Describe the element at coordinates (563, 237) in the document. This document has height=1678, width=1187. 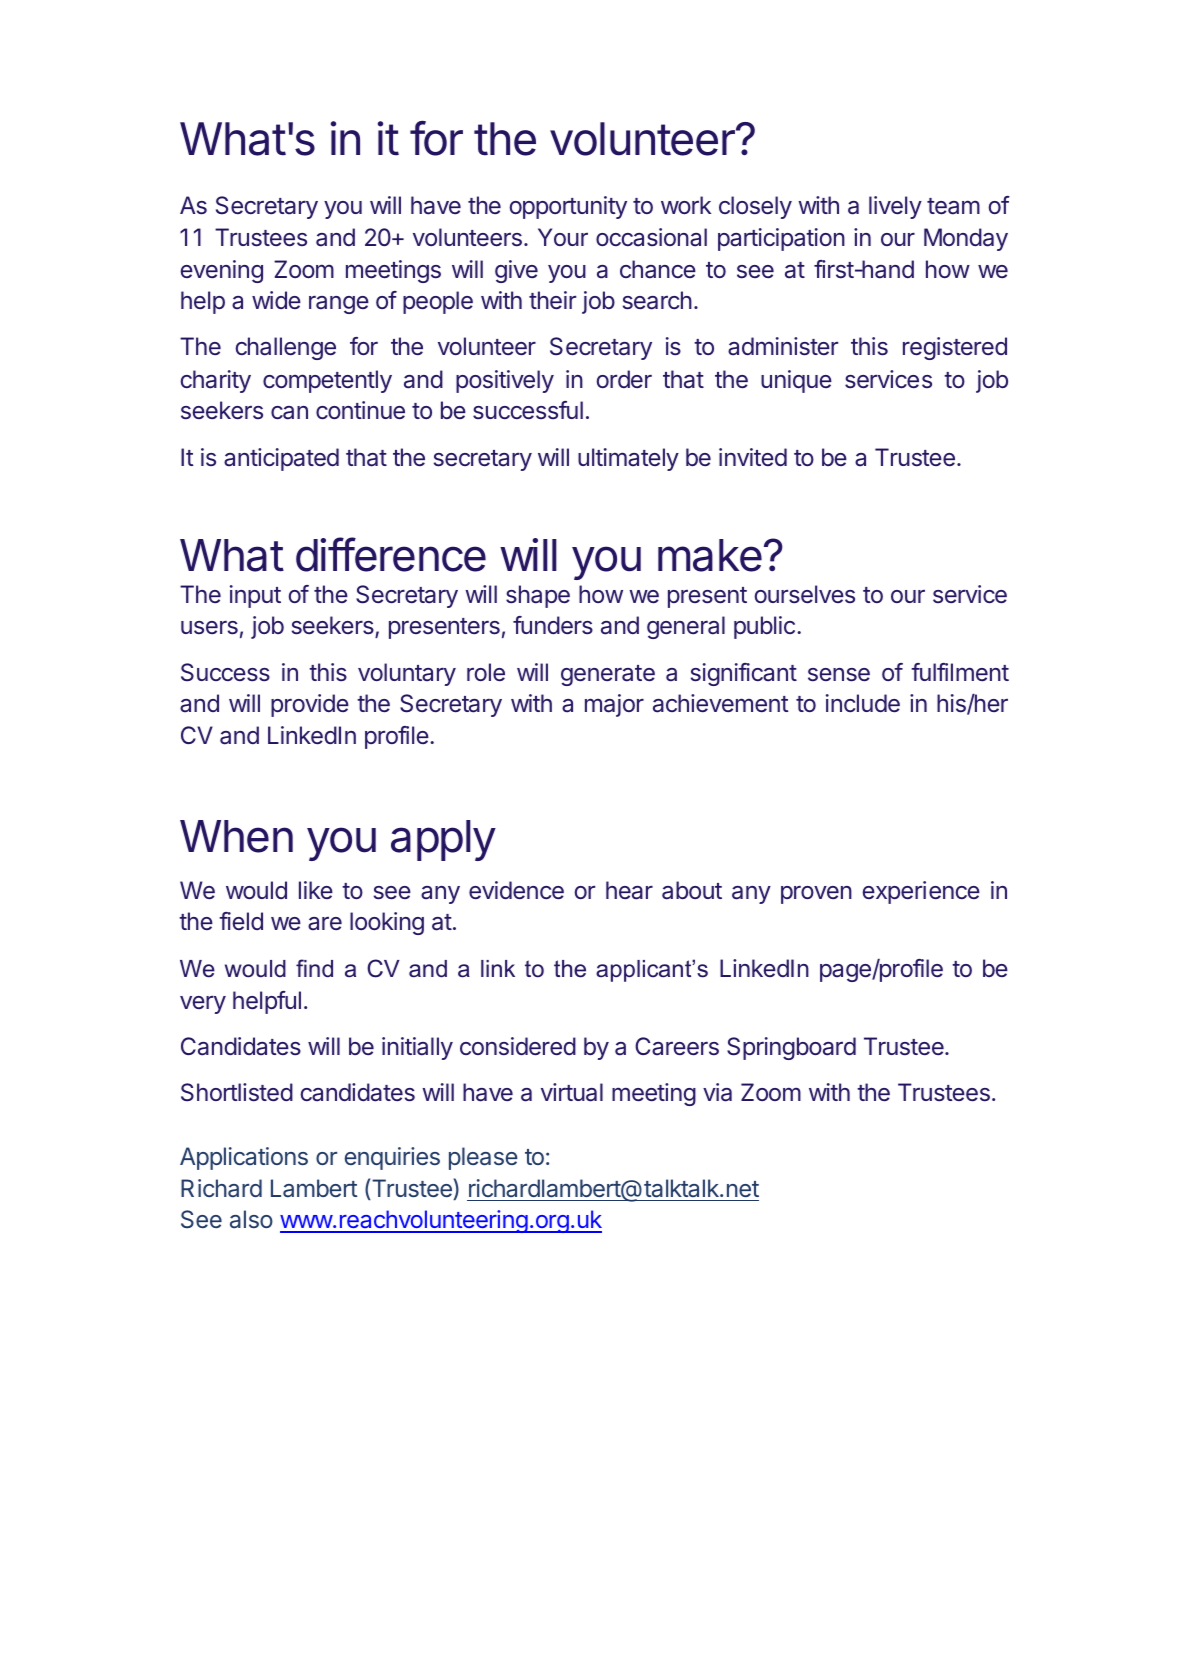
I see `Your` at that location.
